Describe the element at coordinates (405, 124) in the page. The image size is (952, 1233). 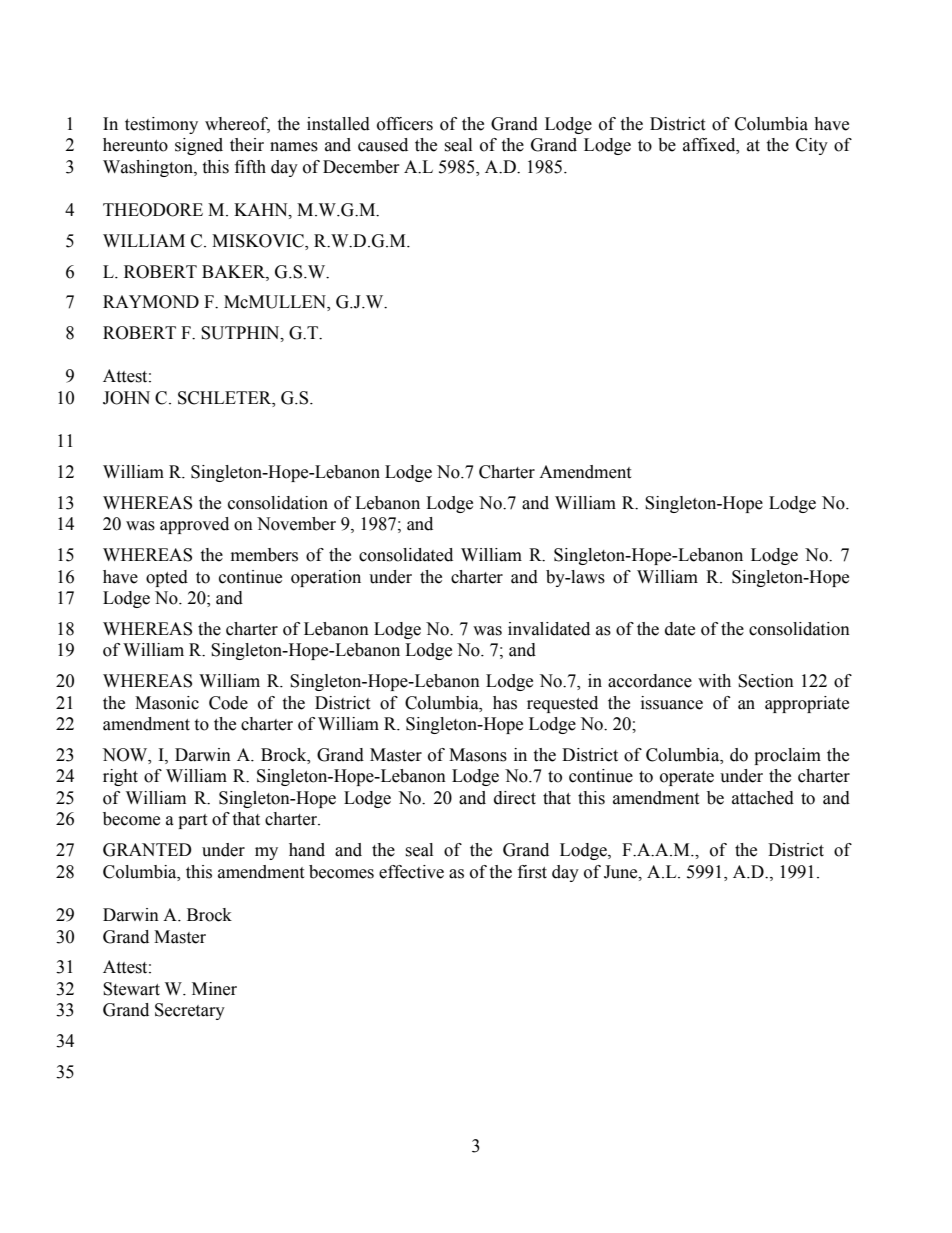
I see `officers` at that location.
